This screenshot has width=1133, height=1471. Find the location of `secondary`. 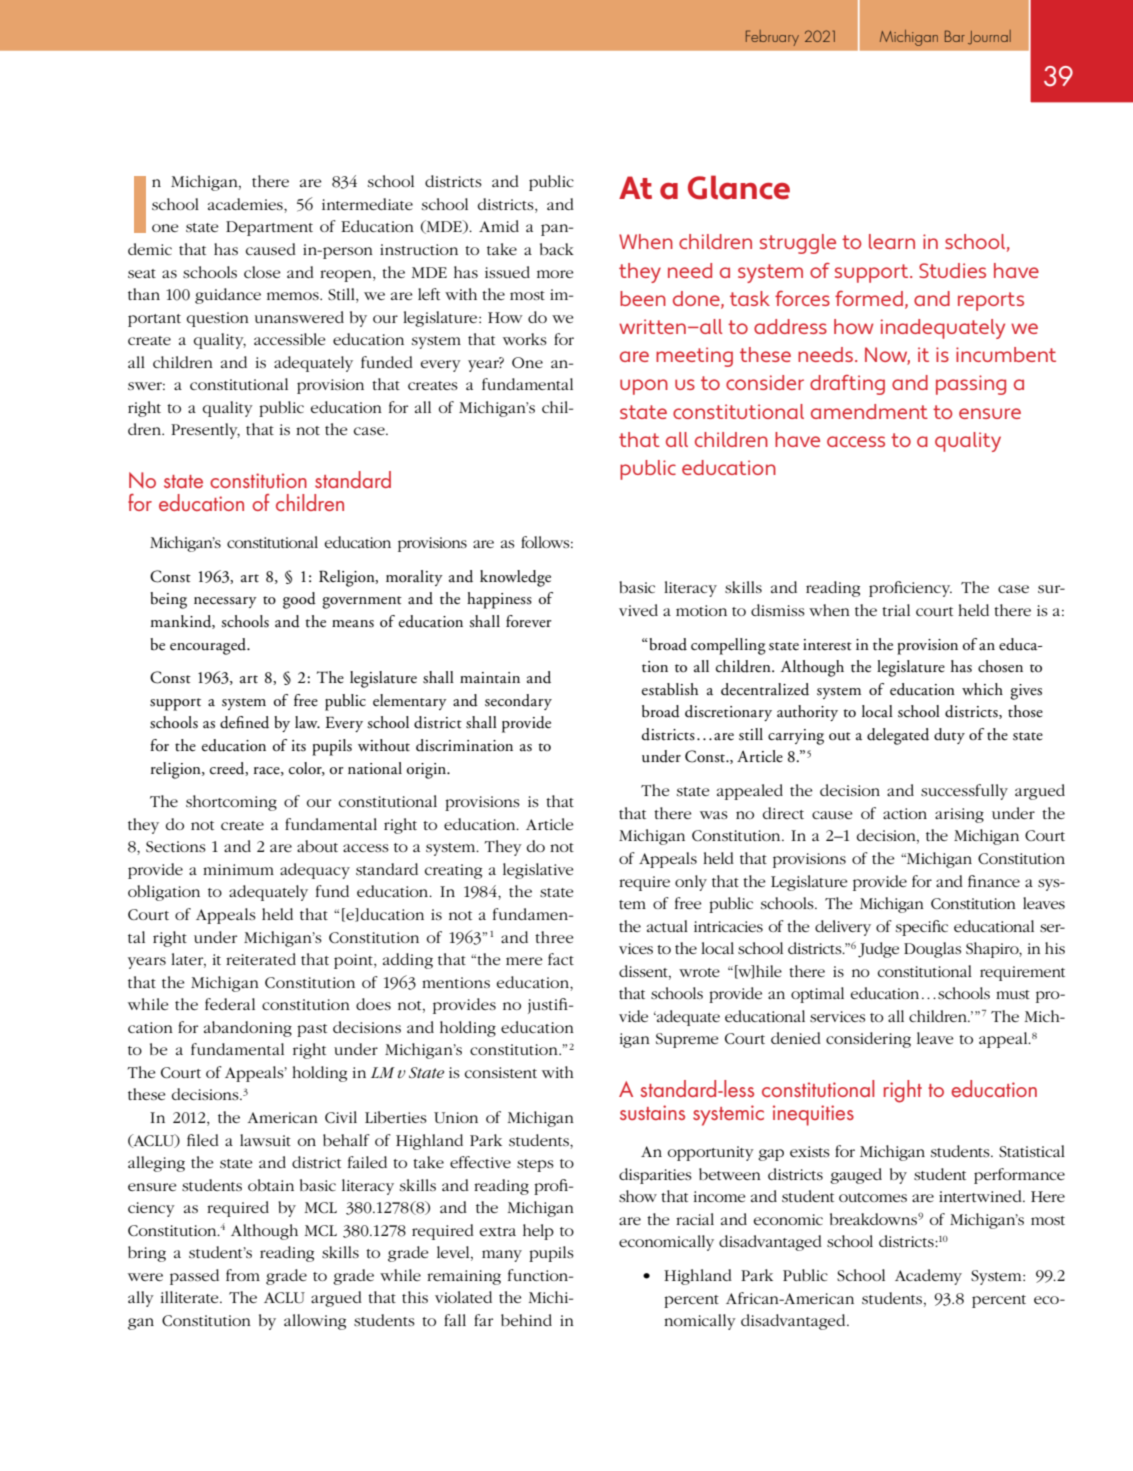

secondary is located at coordinates (518, 702).
